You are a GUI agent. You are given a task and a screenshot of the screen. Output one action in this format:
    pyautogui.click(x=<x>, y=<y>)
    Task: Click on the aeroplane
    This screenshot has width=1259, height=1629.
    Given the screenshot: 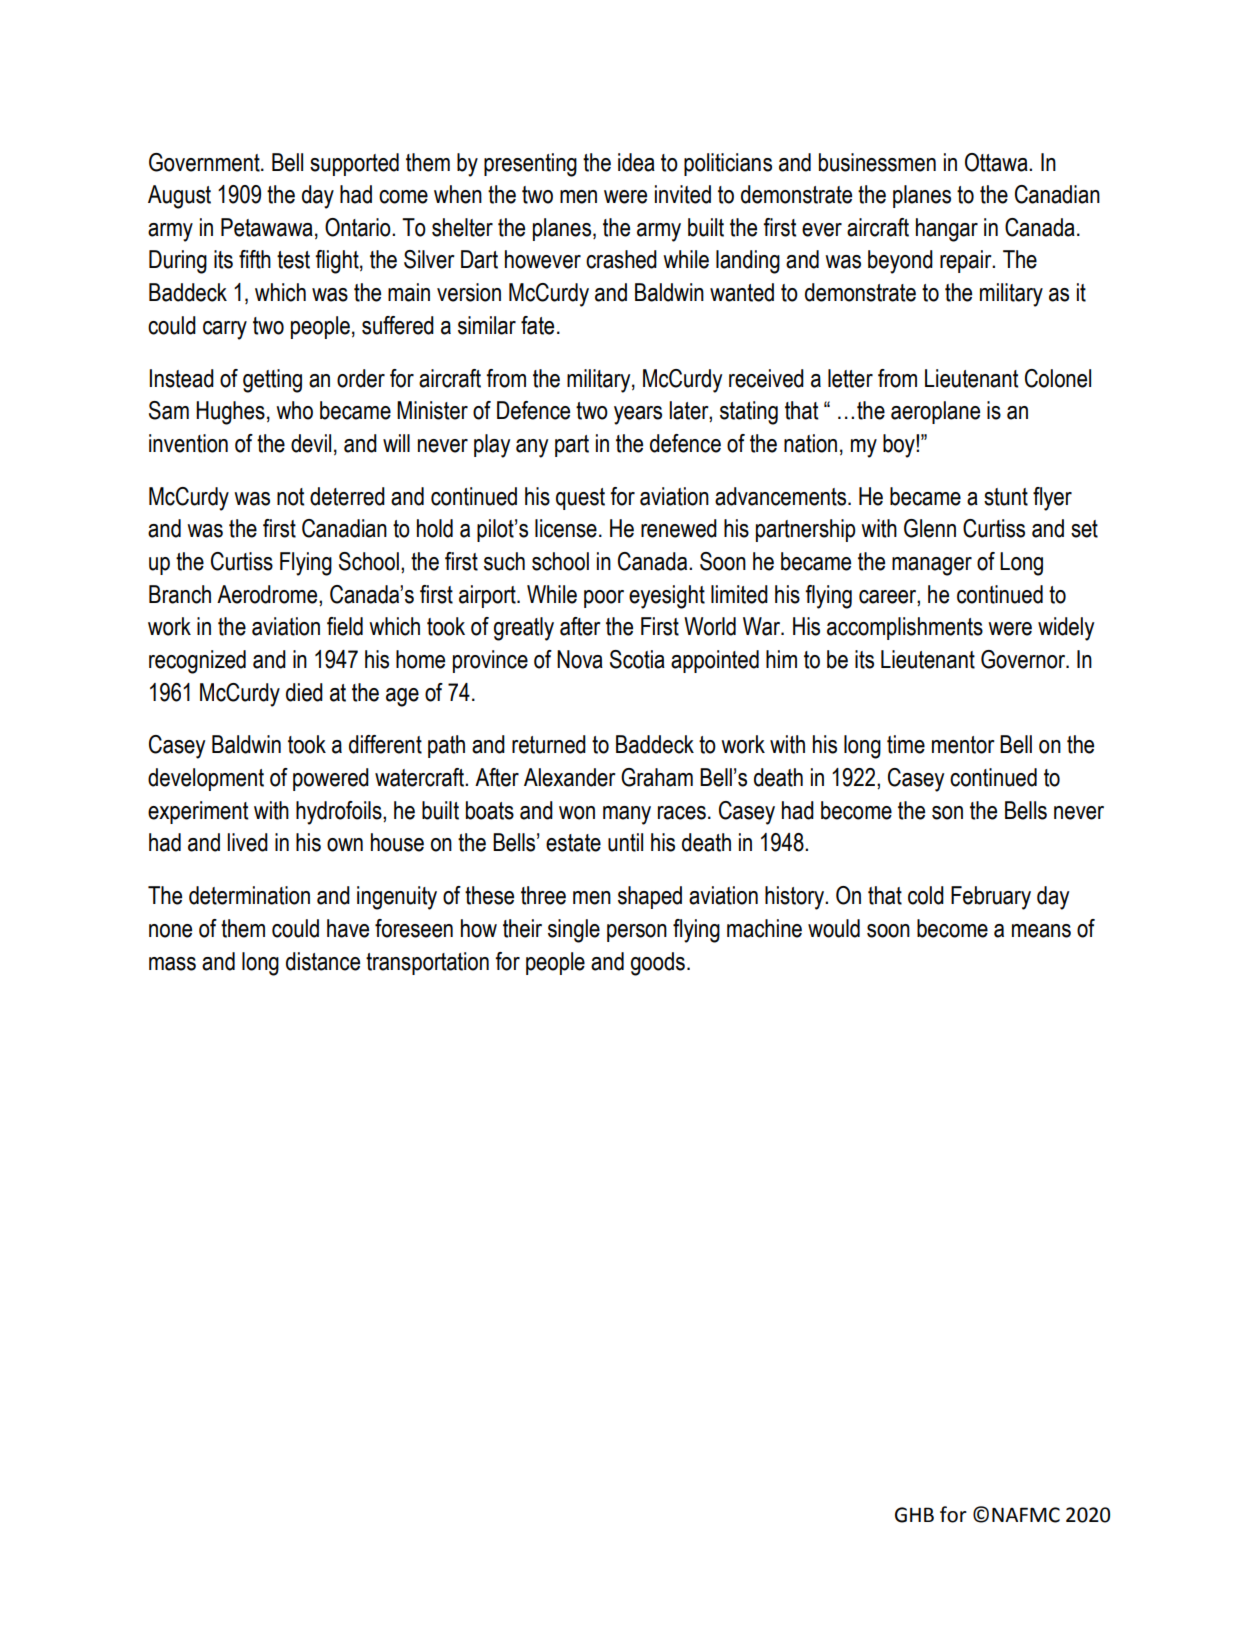 What is the action you would take?
    pyautogui.click(x=935, y=412)
